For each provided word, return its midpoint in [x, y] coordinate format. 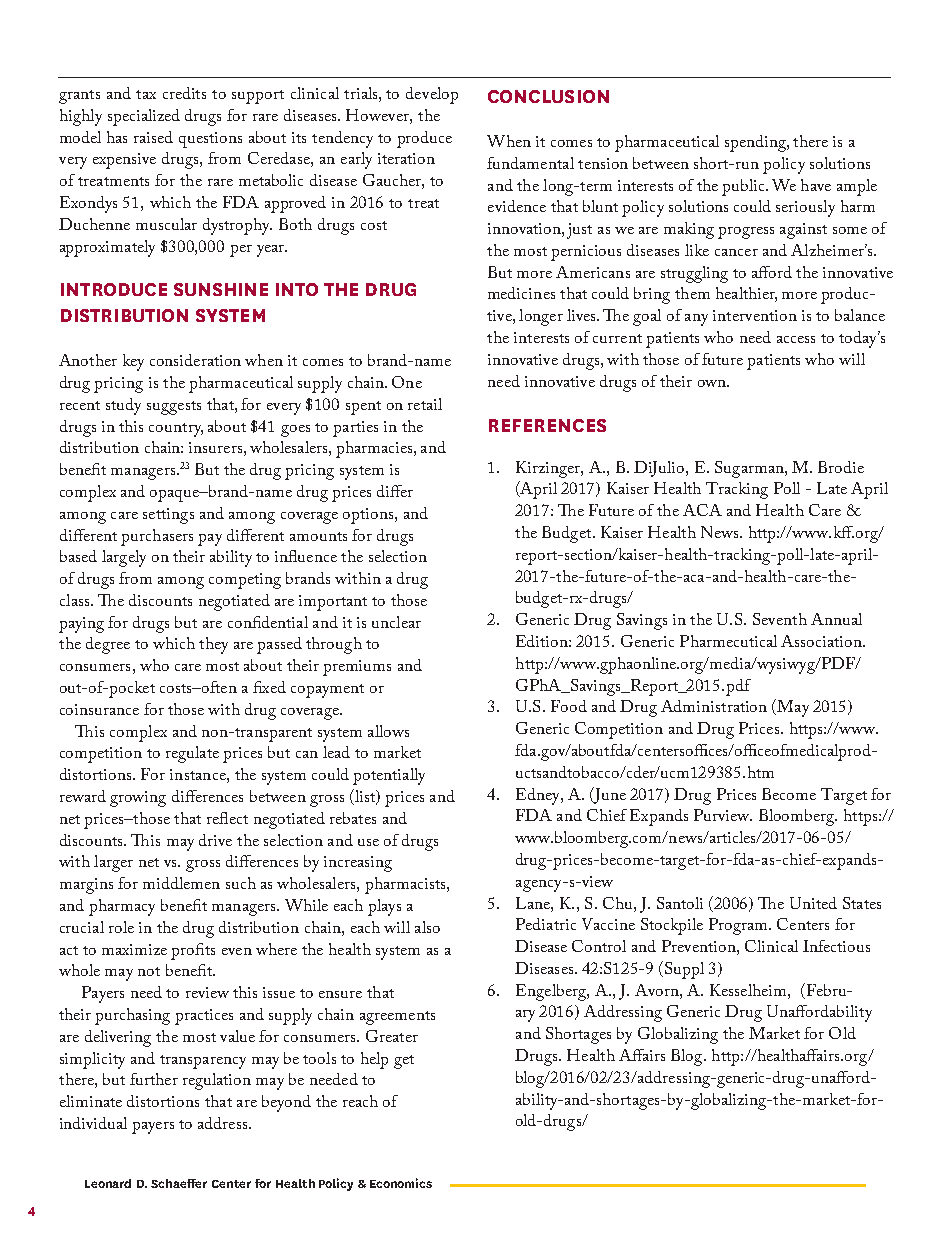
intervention [755, 315]
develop [432, 95]
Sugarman [750, 469]
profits [193, 951]
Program [739, 926]
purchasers [157, 537]
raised [153, 137]
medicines [521, 293]
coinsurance [99, 709]
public [744, 187]
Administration [714, 706]
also [427, 927]
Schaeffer [179, 1183]
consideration [195, 360]
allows [388, 731]
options [369, 516]
